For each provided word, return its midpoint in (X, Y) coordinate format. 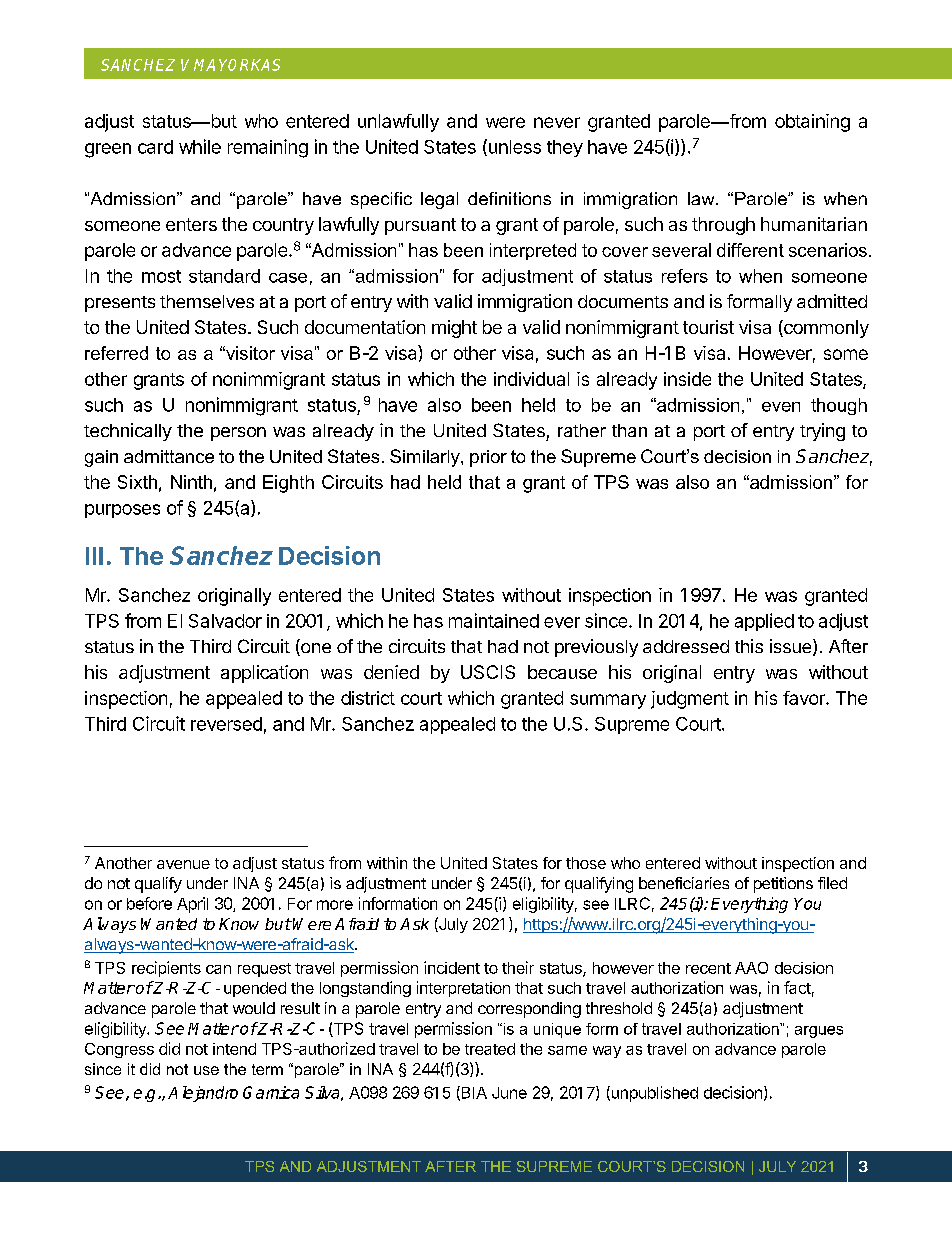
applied (764, 622)
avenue (183, 864)
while (200, 146)
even (781, 407)
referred (116, 353)
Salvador (225, 621)
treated (490, 1049)
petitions (783, 885)
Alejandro (203, 1094)
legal (439, 200)
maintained (494, 620)
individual (531, 379)
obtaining (812, 123)
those (586, 863)
